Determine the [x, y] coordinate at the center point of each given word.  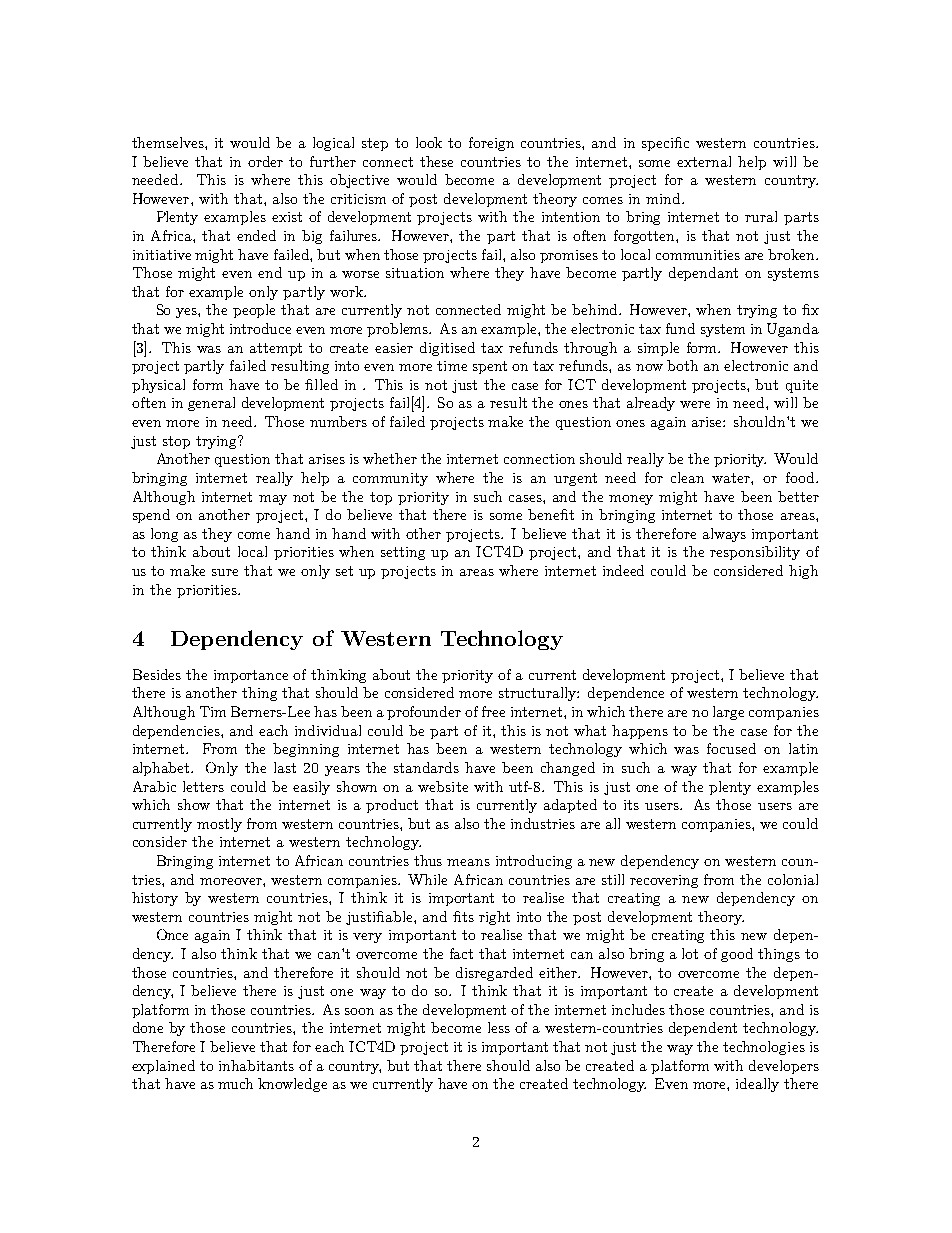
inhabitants [256, 1065]
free [493, 711]
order [265, 161]
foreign [491, 144]
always [724, 535]
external [704, 161]
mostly [219, 825]
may [273, 500]
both [682, 365]
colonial [793, 879]
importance [251, 676]
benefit [551, 514]
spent [490, 367]
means [468, 862]
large [728, 713]
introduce [260, 328]
